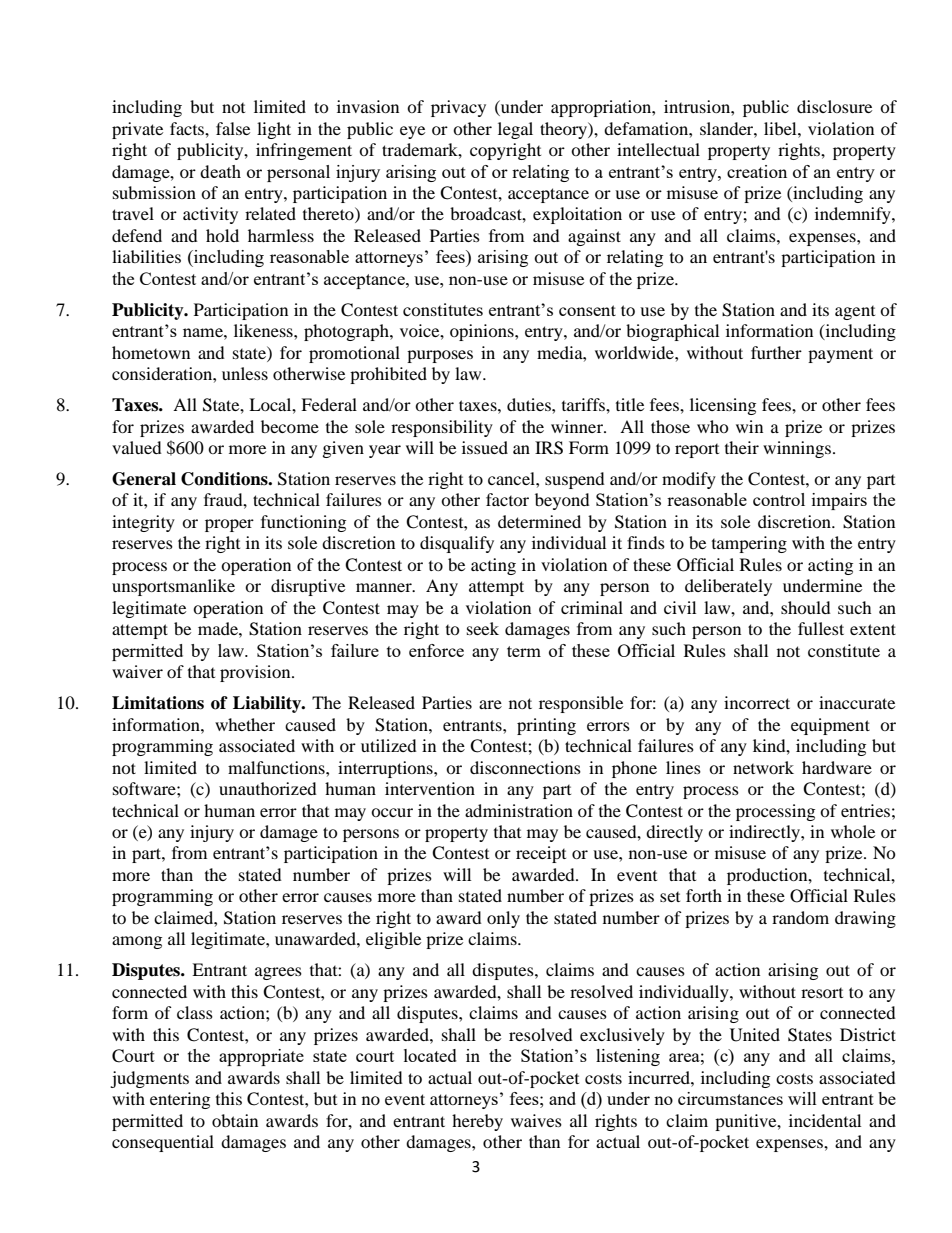 The width and height of the image is (952, 1233). Describe the element at coordinates (800, 917) in the image. I see `random` at that location.
